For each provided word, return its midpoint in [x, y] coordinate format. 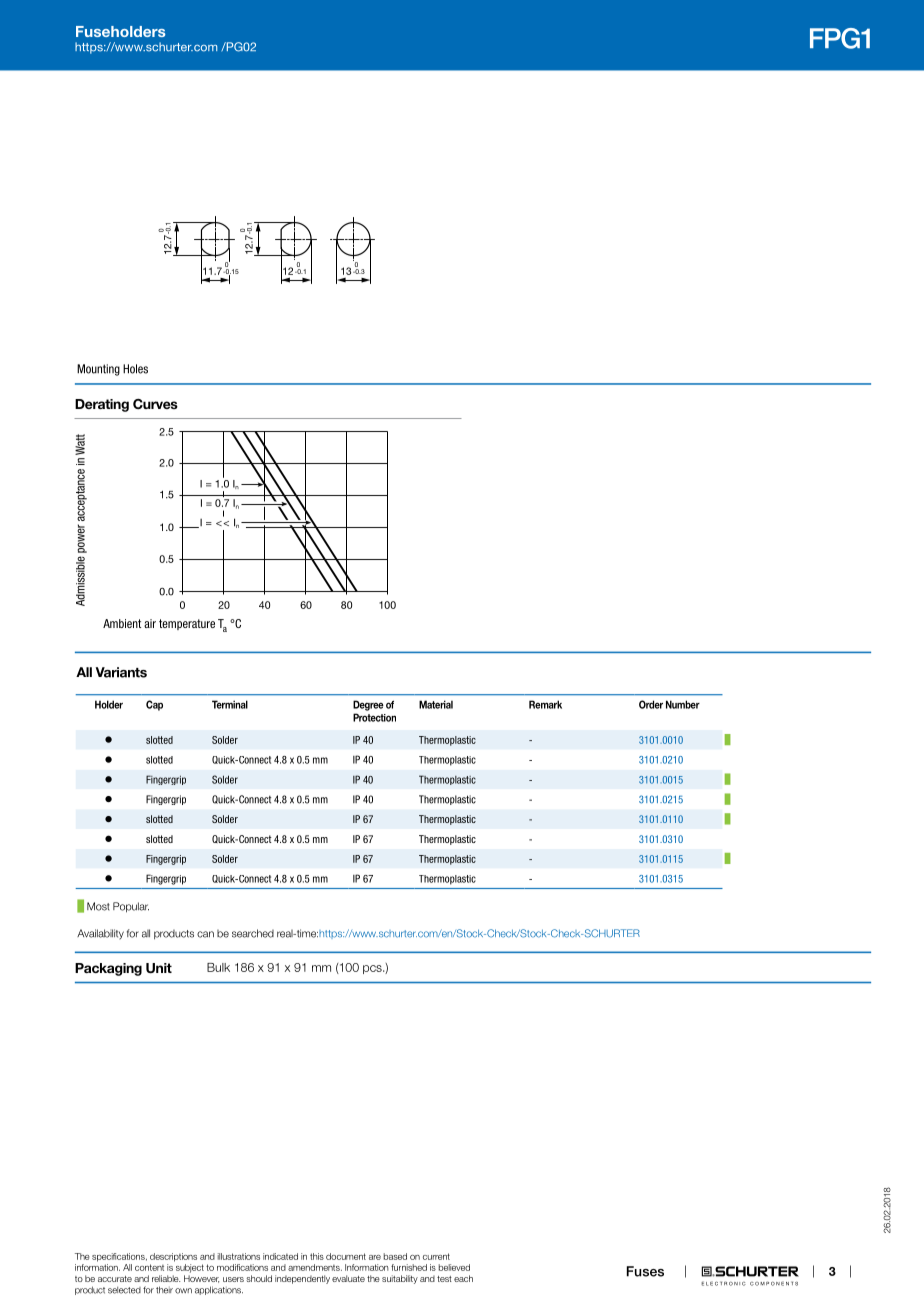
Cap [154, 705]
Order [651, 704]
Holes [135, 369]
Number [683, 704]
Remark [545, 704]
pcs [373, 969]
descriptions [173, 1257]
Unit [159, 968]
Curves [155, 404]
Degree [368, 705]
